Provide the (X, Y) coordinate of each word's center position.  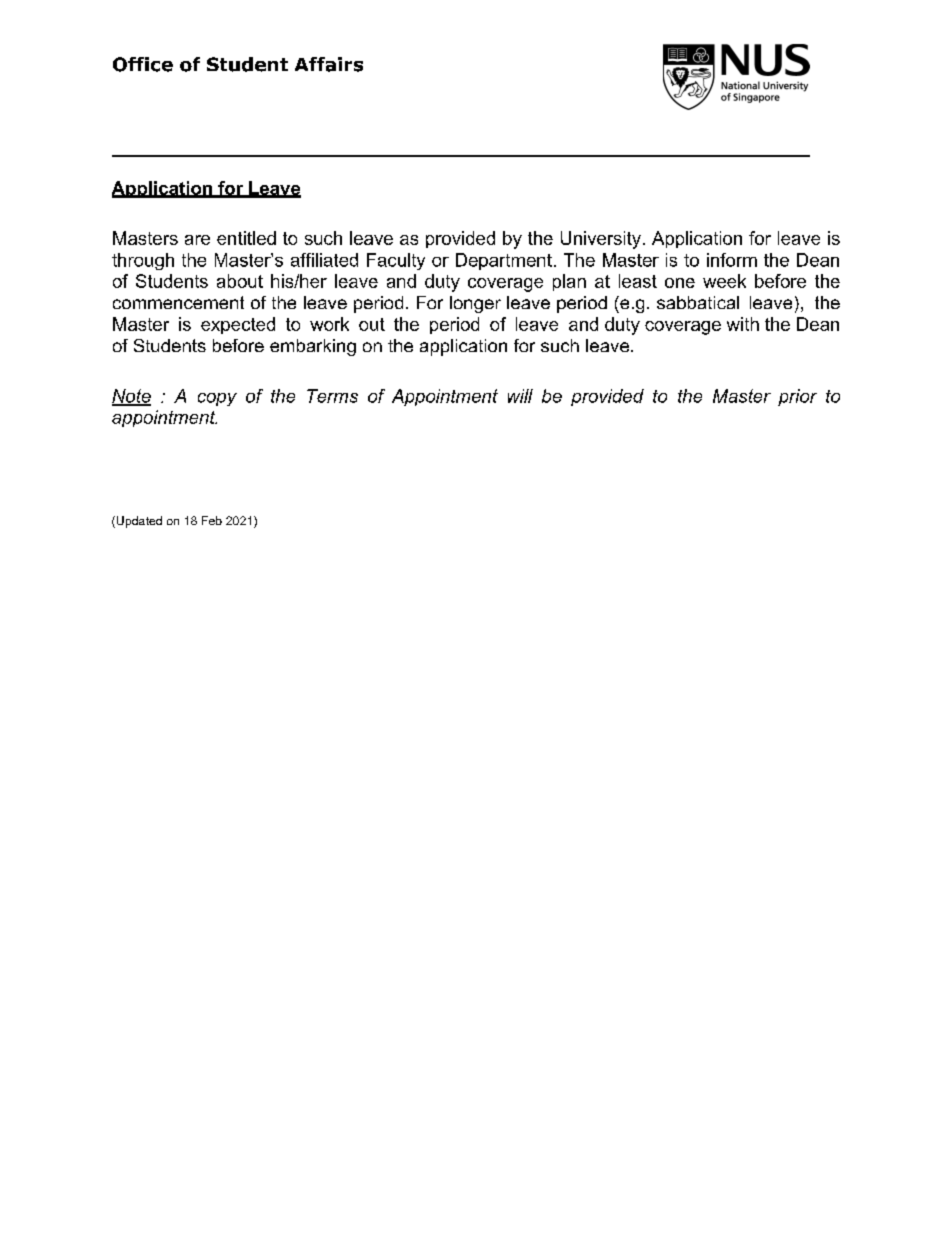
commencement (178, 302)
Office (143, 64)
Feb (212, 520)
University (601, 240)
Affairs (329, 64)
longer (475, 304)
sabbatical (698, 302)
